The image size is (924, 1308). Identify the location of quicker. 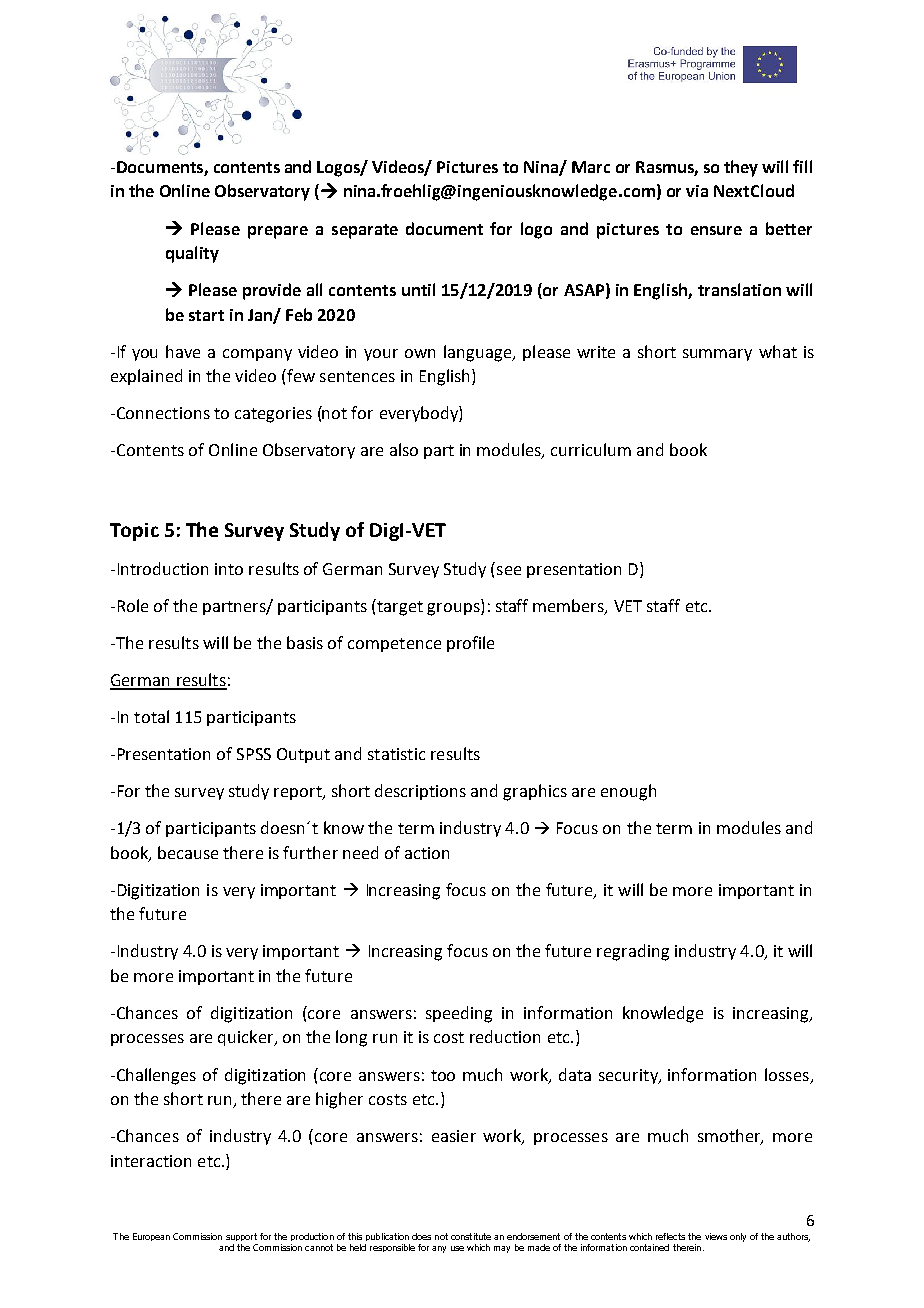
(247, 1038).
